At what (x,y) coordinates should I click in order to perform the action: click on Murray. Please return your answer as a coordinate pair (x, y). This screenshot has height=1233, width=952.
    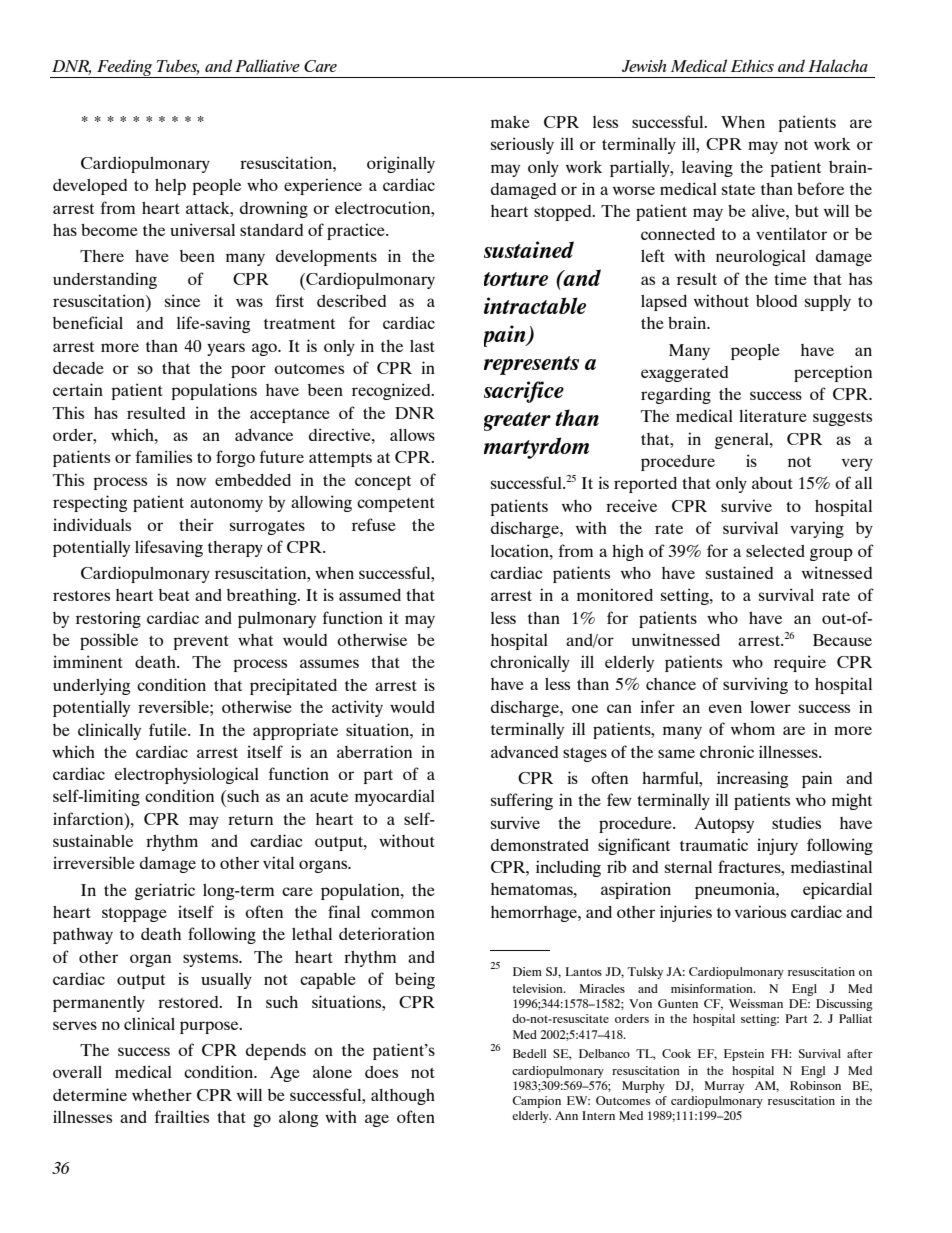
    Looking at the image, I should click on (724, 1087).
